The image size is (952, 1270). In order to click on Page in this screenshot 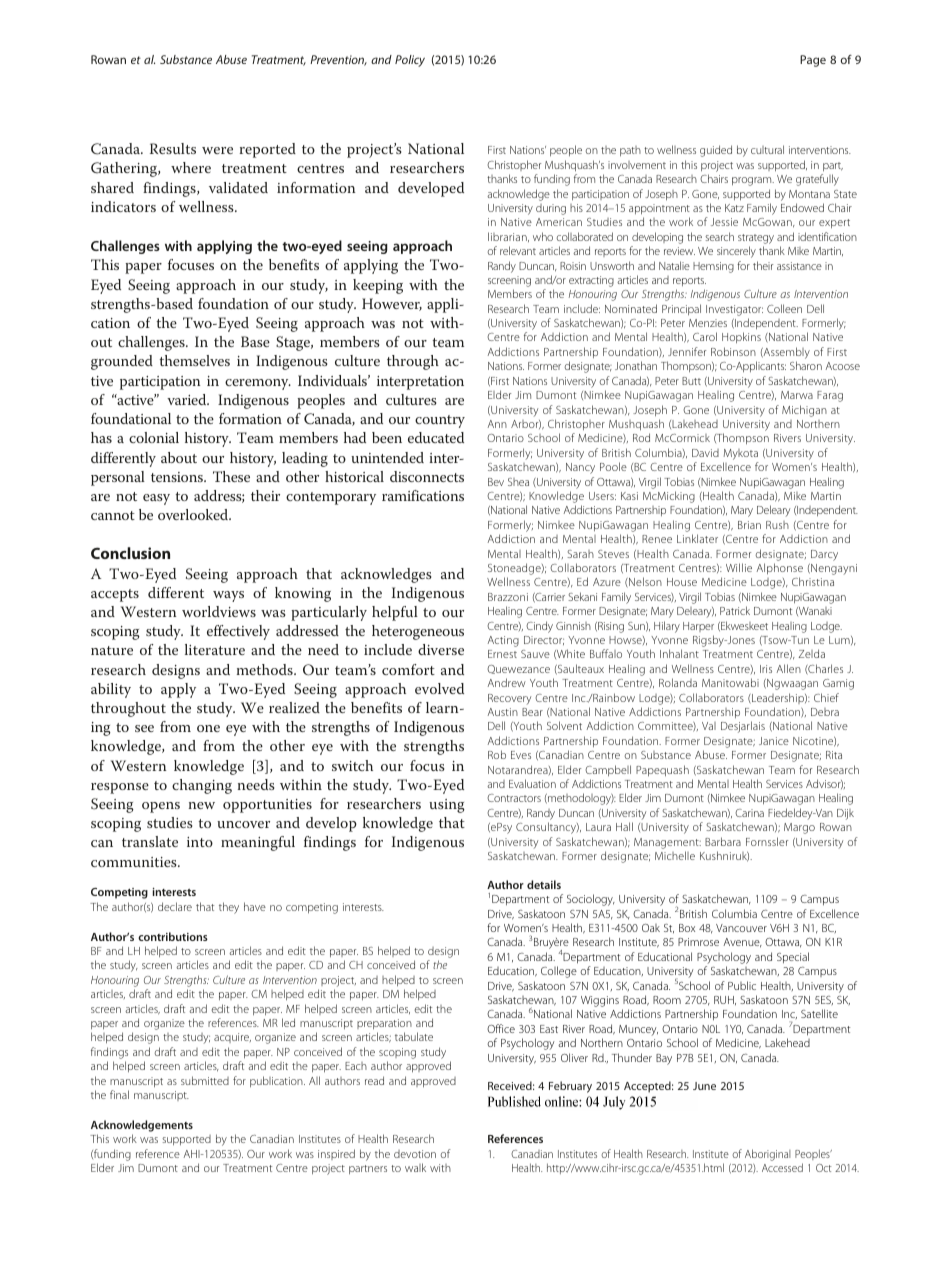, I will do `click(813, 61)`.
